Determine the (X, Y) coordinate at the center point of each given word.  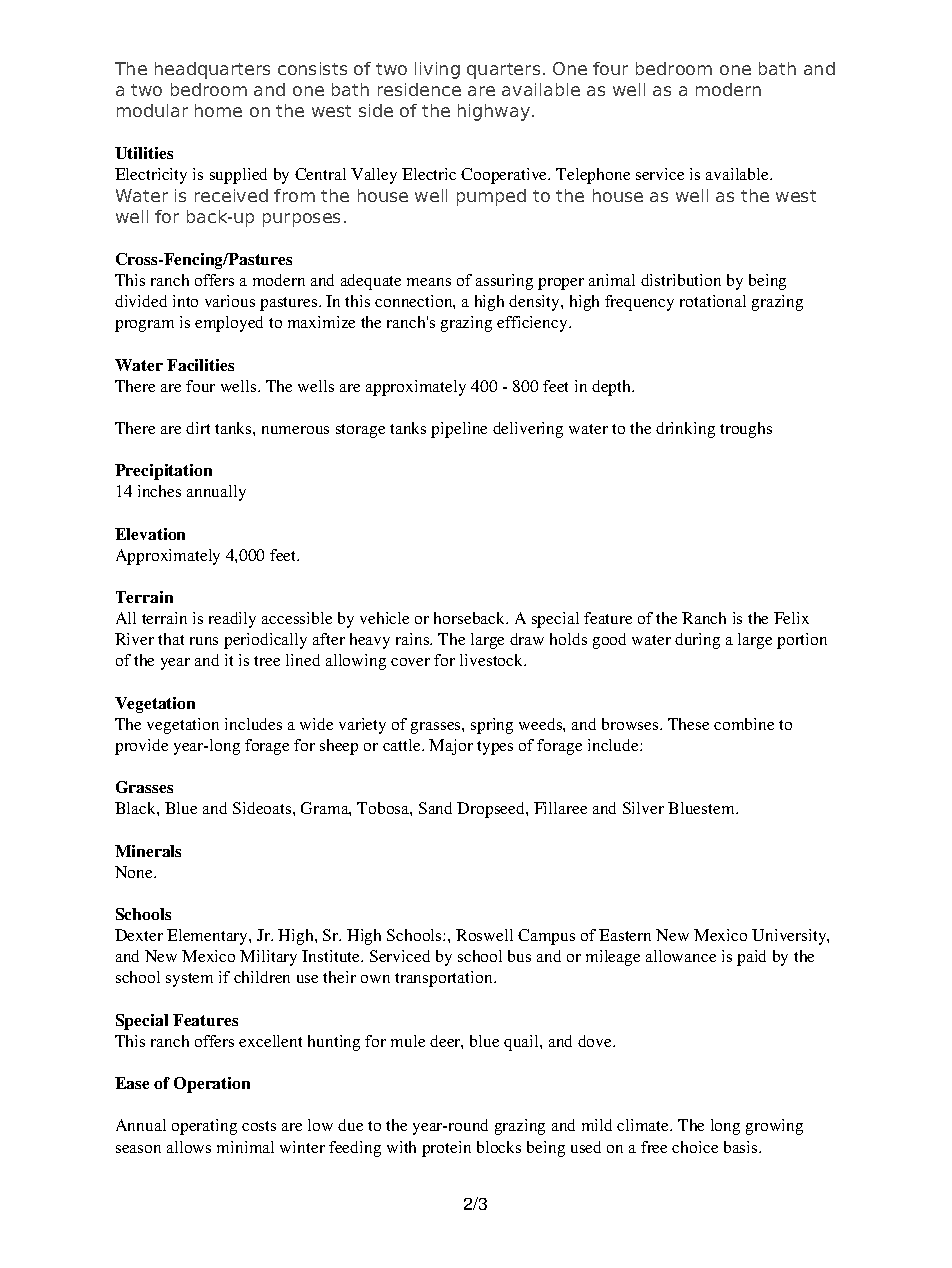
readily (232, 620)
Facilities (200, 365)
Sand (435, 808)
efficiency (533, 324)
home (218, 110)
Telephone (593, 176)
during (697, 641)
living (437, 70)
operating (204, 1127)
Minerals (148, 851)
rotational (713, 301)
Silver (643, 808)
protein (446, 1149)
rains (414, 639)
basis (742, 1147)
